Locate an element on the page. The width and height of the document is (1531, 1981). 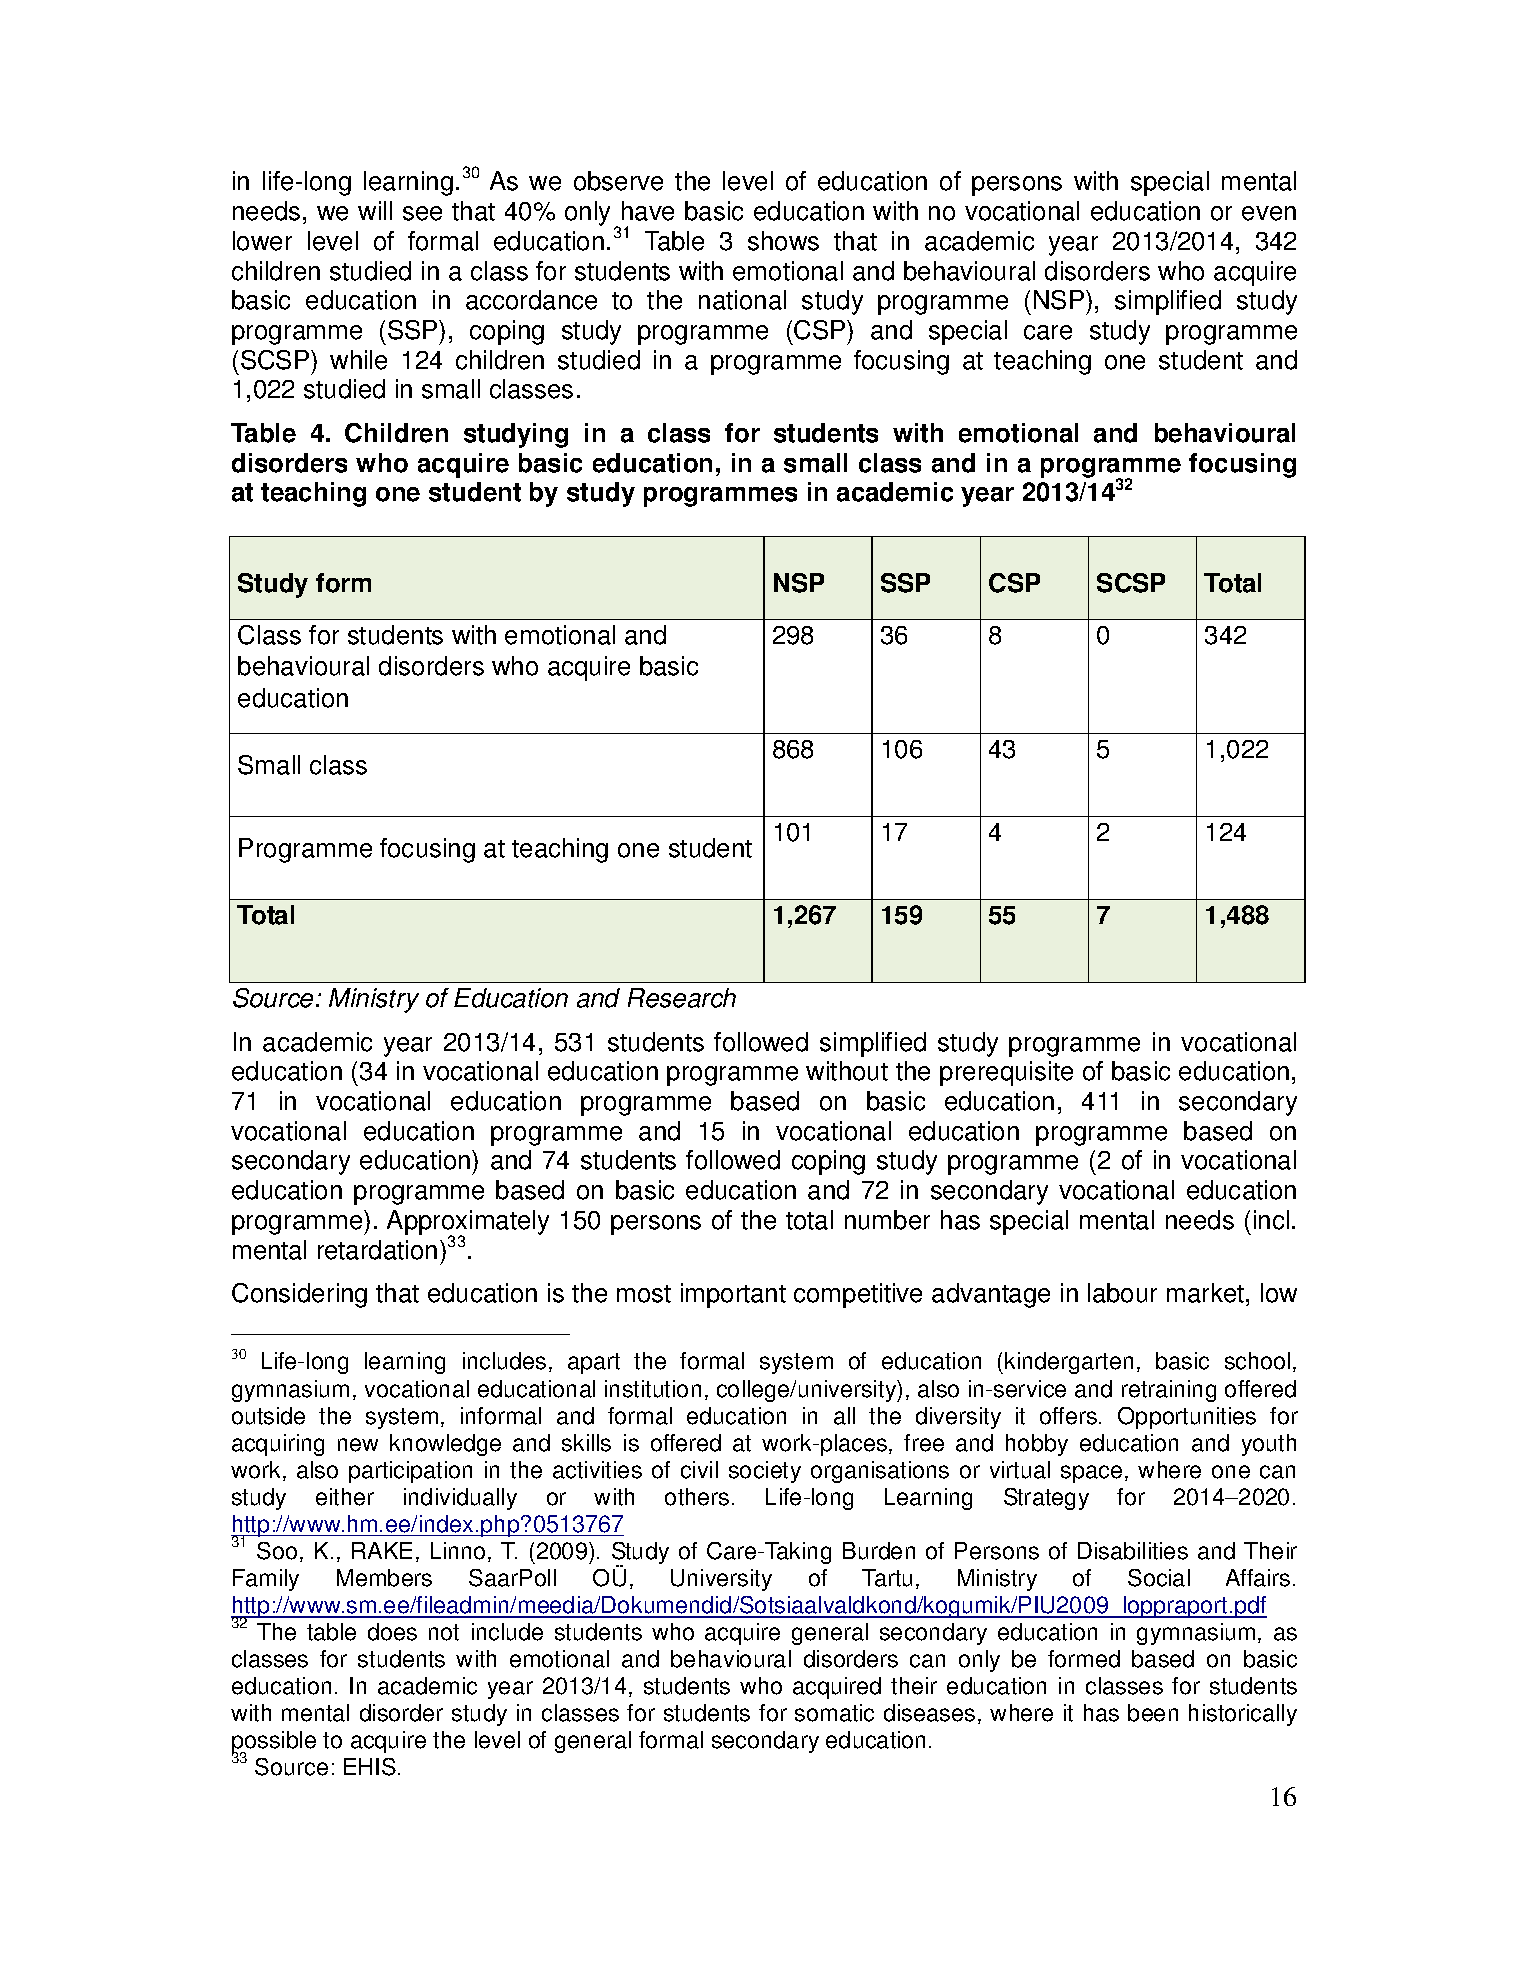
shows is located at coordinates (783, 241).
